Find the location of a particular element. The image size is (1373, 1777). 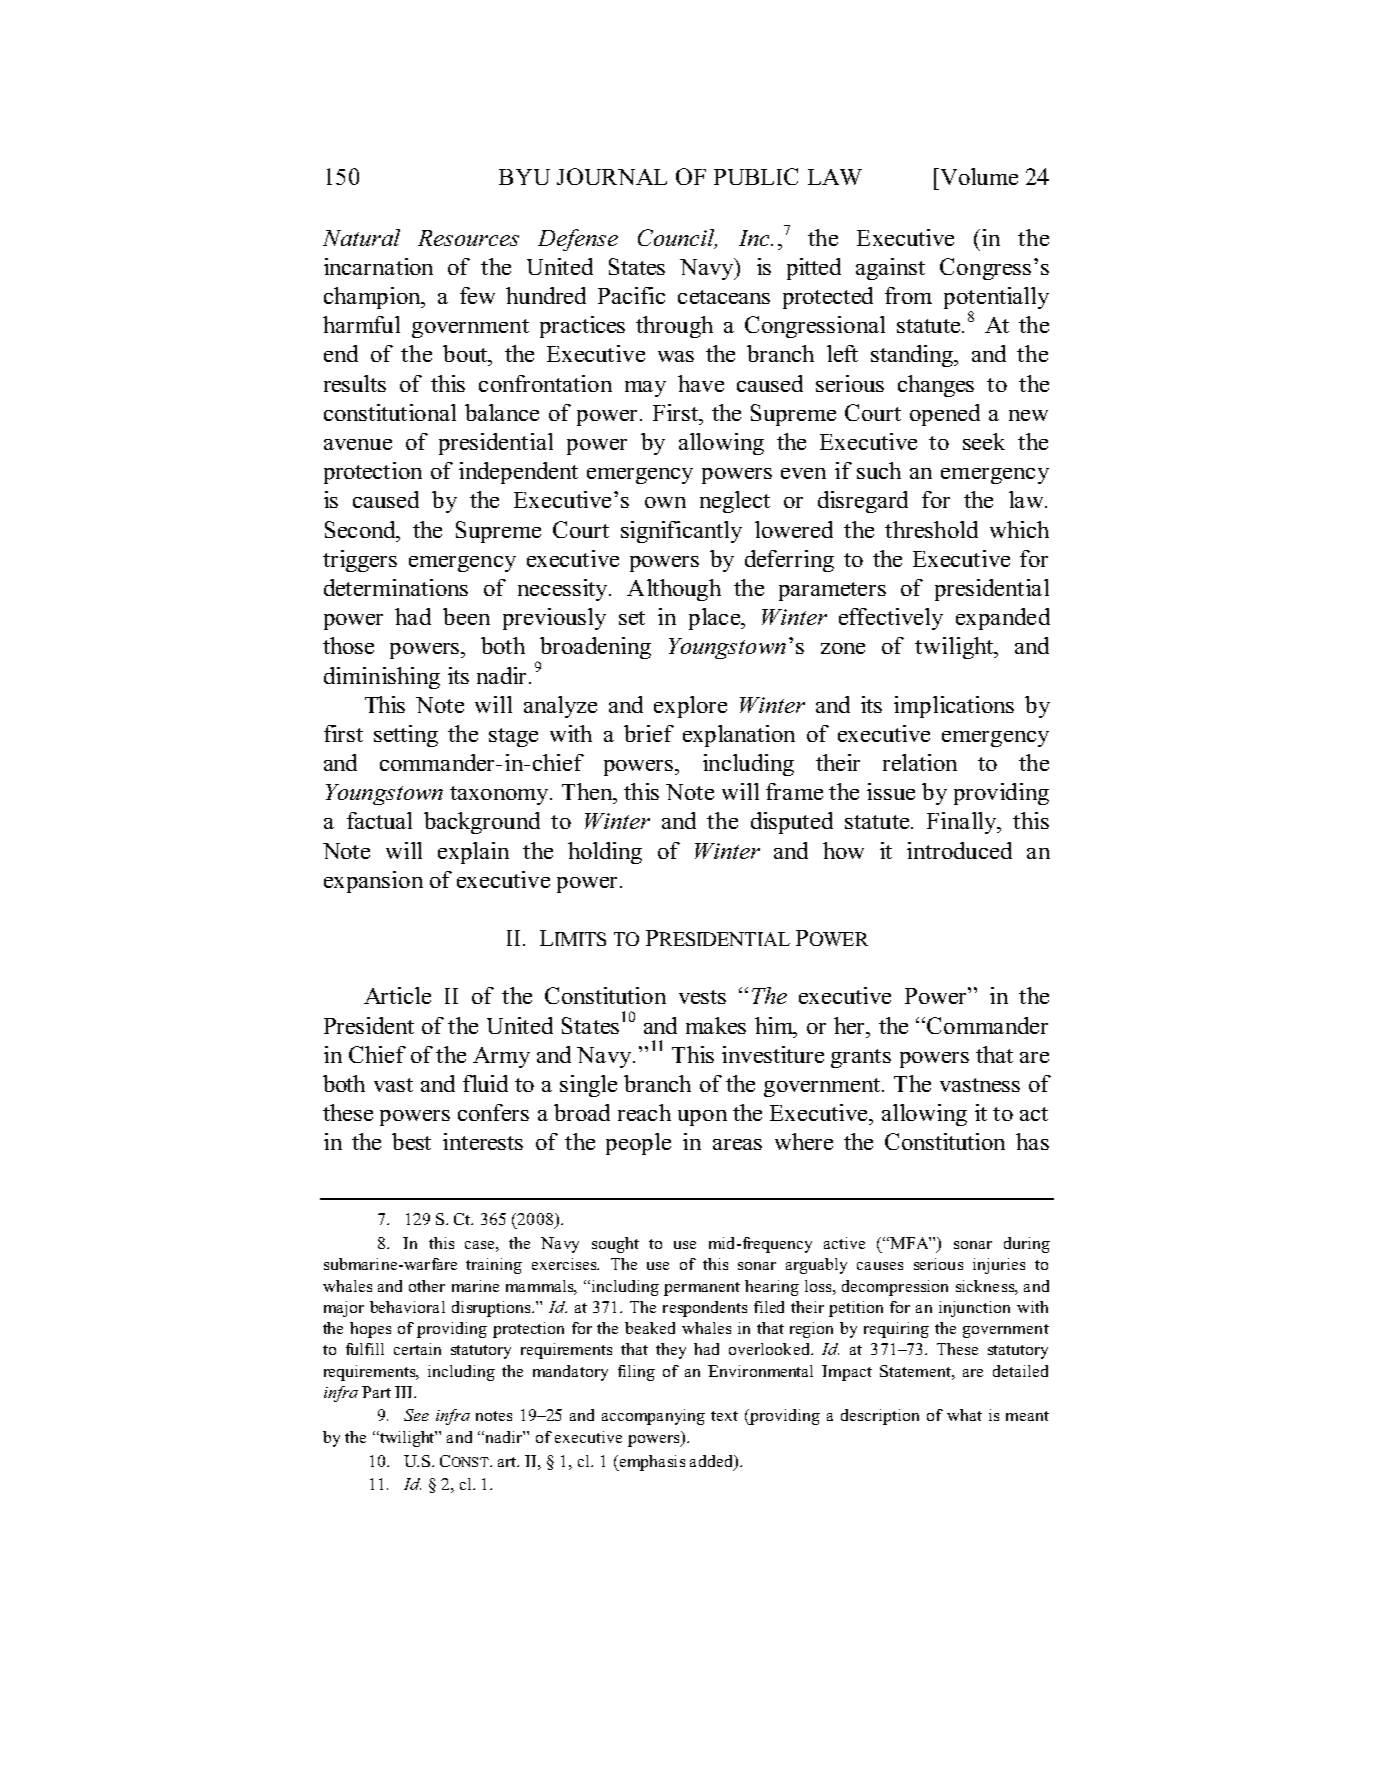

III is located at coordinates (405, 1392).
